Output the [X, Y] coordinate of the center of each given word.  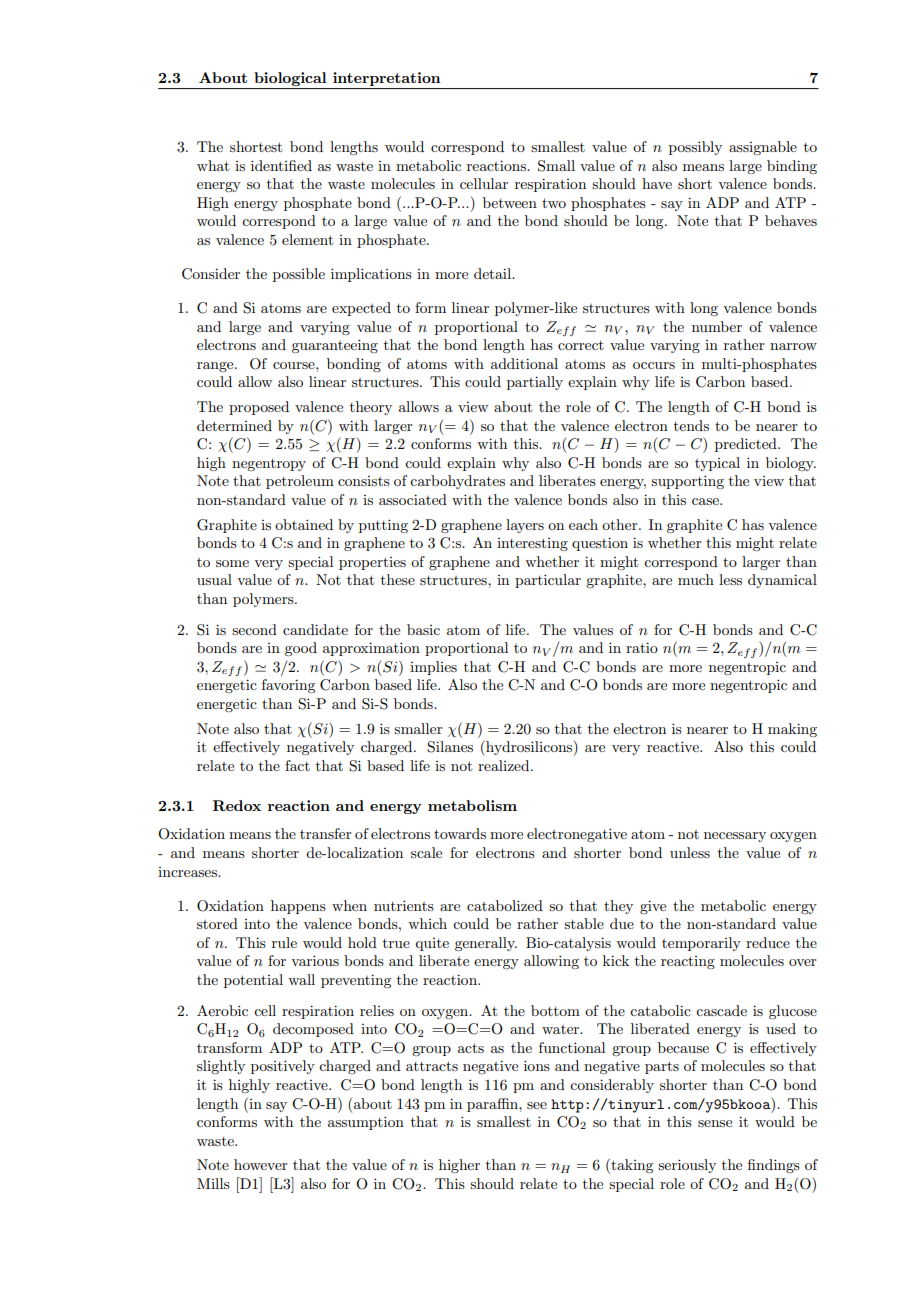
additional [524, 363]
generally [486, 944]
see [537, 1105]
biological [290, 79]
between [510, 202]
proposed [259, 408]
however [261, 1164]
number [717, 326]
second [254, 629]
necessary [735, 837]
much [696, 579]
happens [298, 907]
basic [423, 629]
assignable [763, 148]
